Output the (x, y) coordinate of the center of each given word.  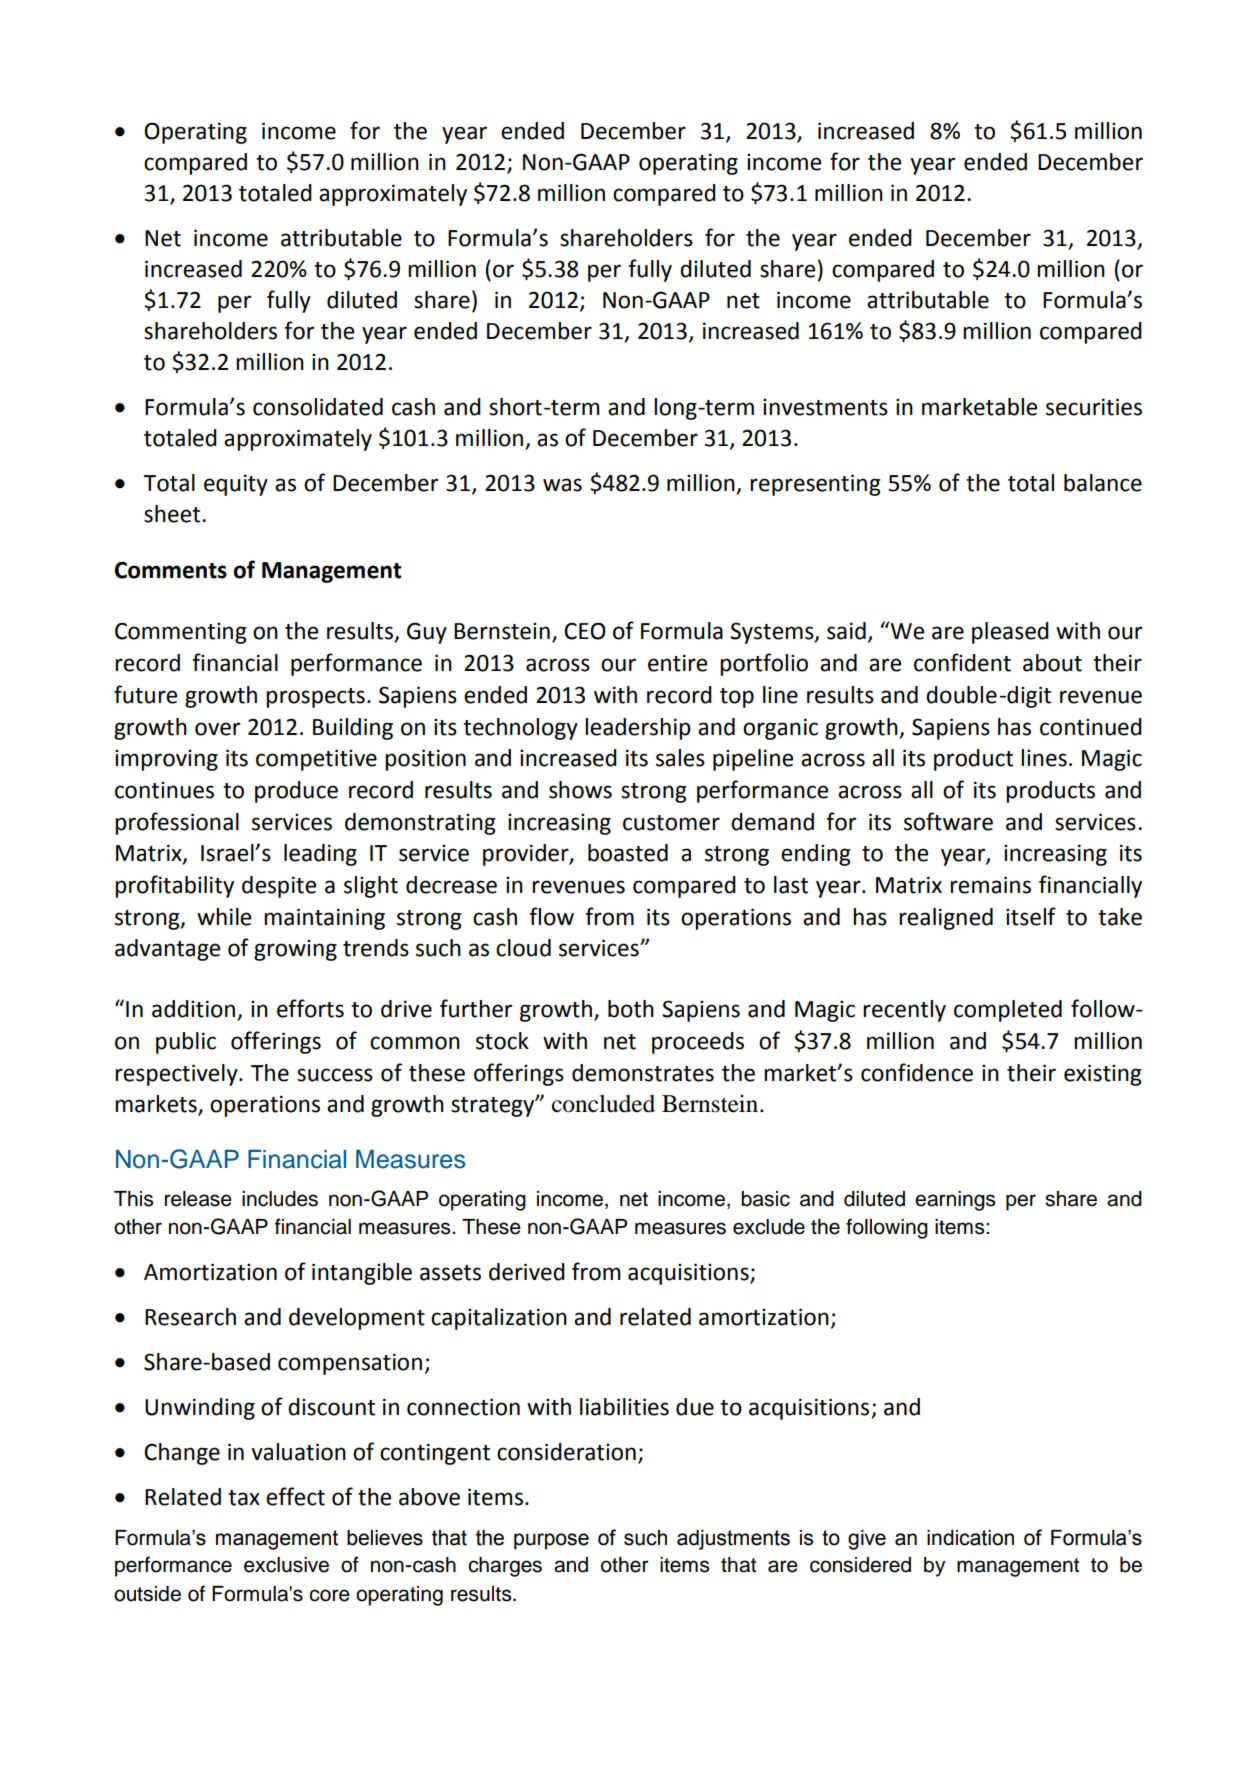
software (948, 821)
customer (671, 823)
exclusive (286, 1565)
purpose (551, 1541)
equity (236, 485)
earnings (955, 1201)
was (562, 485)
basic (765, 1199)
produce (296, 792)
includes (280, 1199)
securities (1094, 407)
